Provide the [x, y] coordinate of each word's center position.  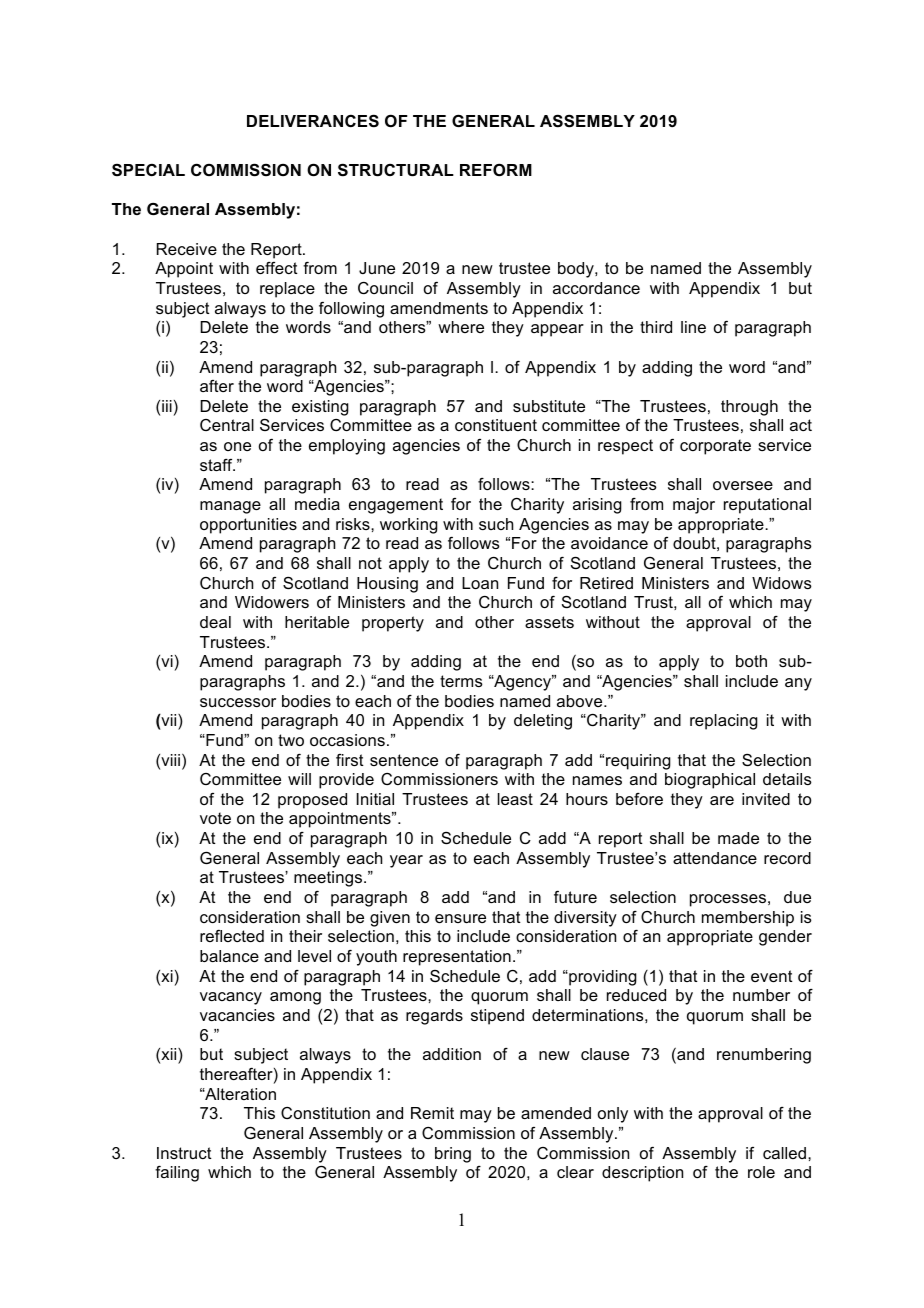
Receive [187, 249]
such [496, 524]
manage [230, 507]
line [693, 327]
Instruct [184, 1153]
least [515, 799]
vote [215, 818]
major [694, 506]
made [738, 838]
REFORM [496, 169]
